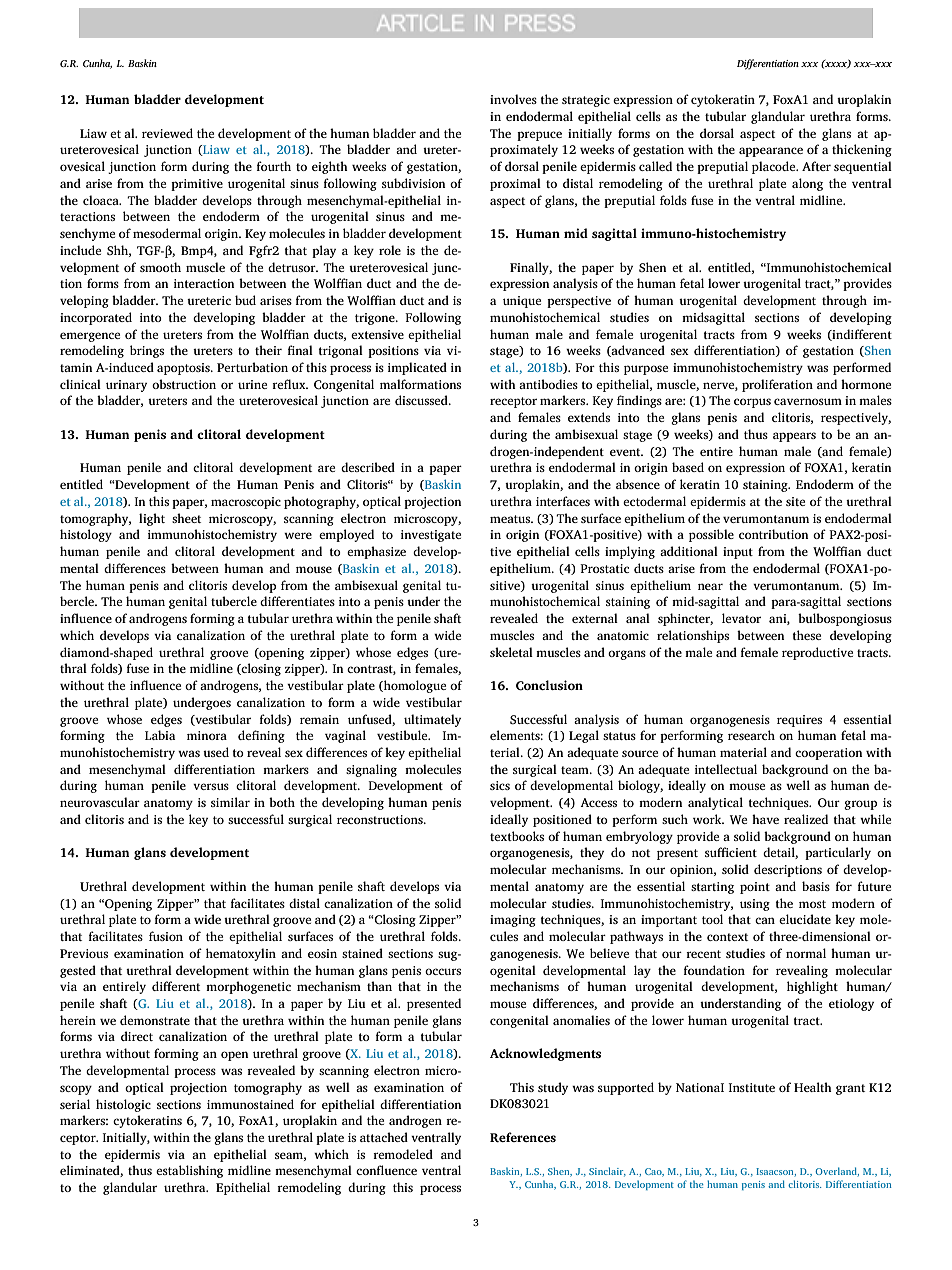 The height and width of the screenshot is (1270, 952). What do you see at coordinates (167, 133) in the screenshot?
I see `reviewed` at bounding box center [167, 133].
